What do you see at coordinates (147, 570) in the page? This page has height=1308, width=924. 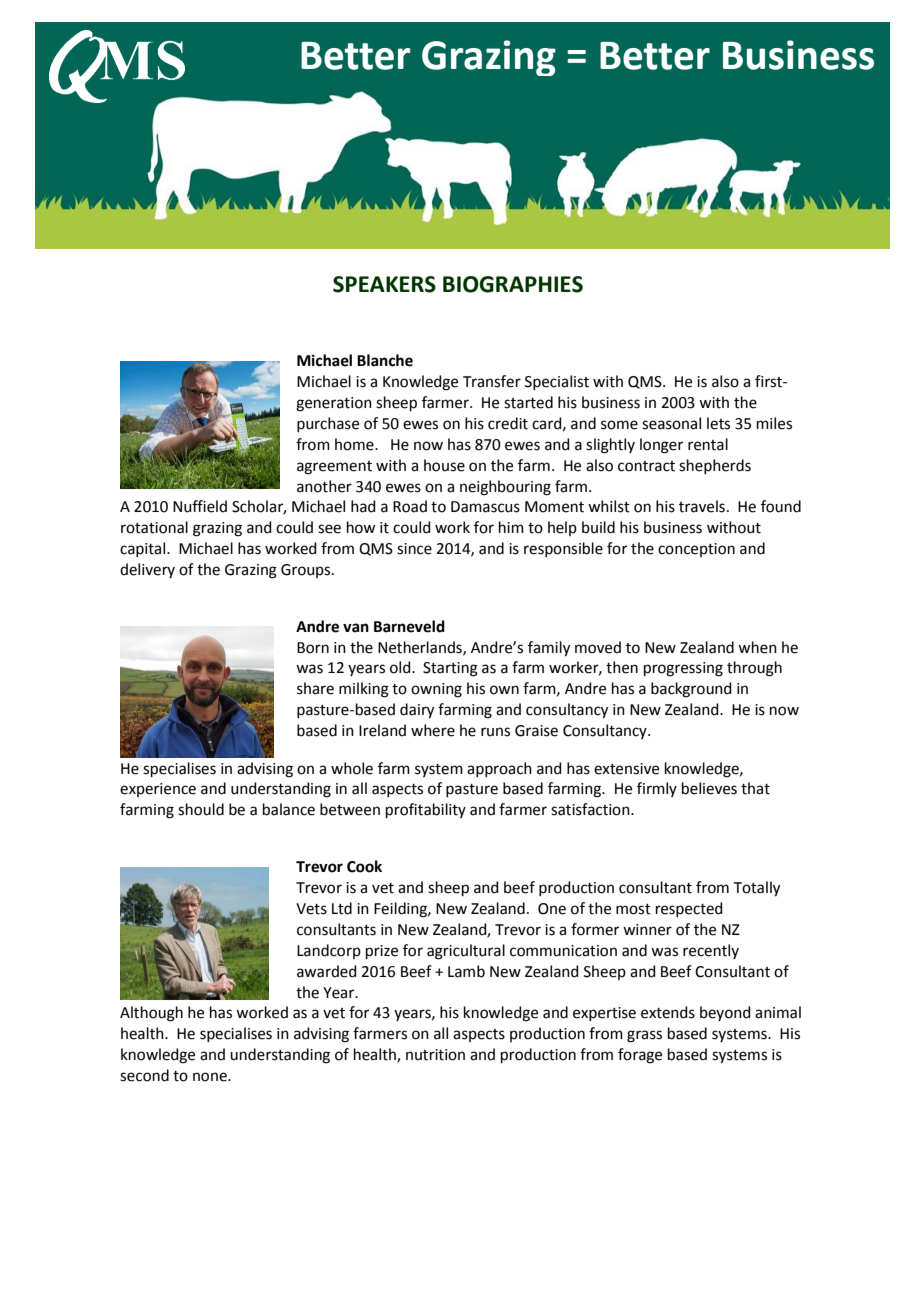 I see `delivery` at bounding box center [147, 570].
